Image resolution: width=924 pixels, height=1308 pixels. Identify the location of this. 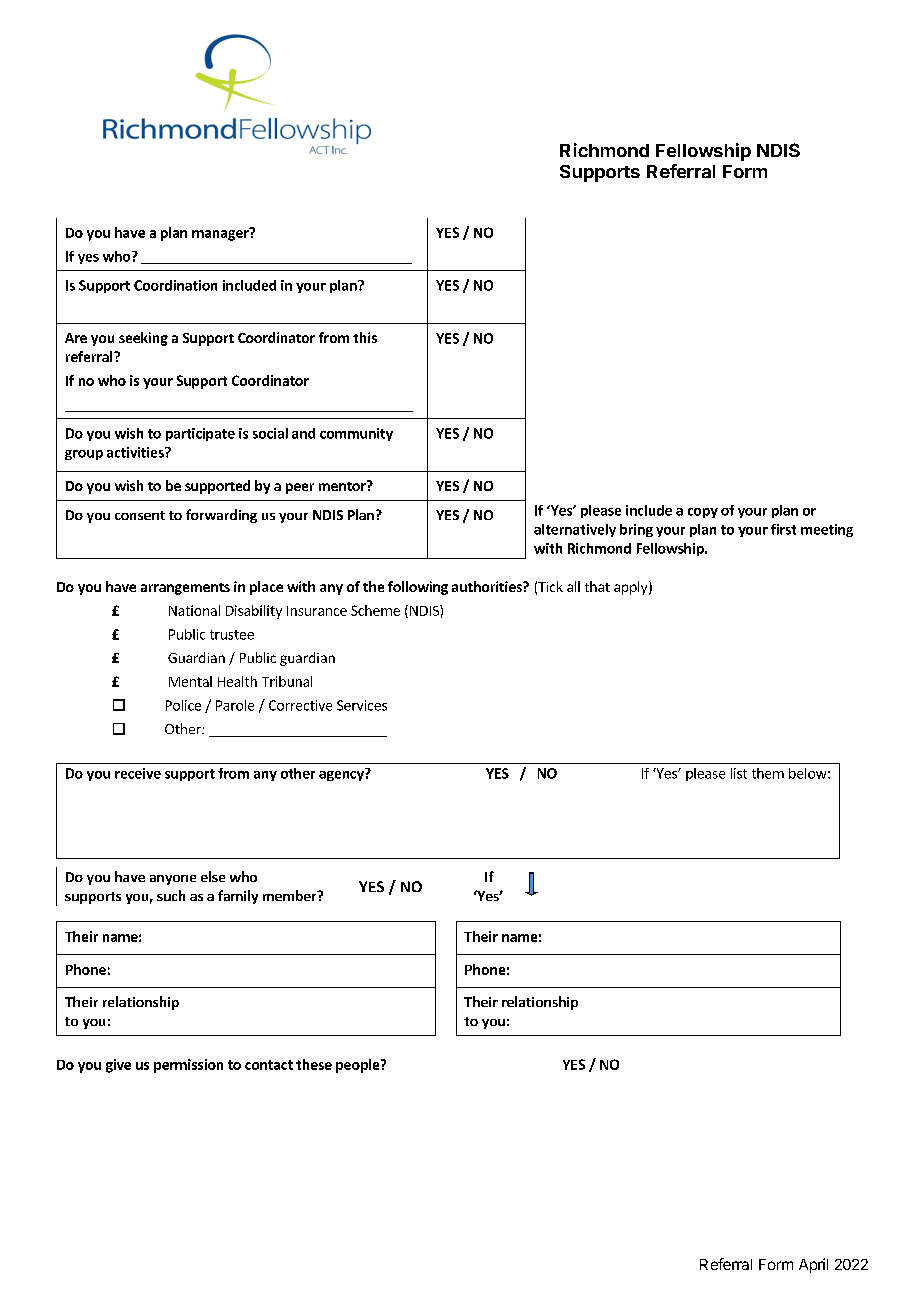
(365, 337).
